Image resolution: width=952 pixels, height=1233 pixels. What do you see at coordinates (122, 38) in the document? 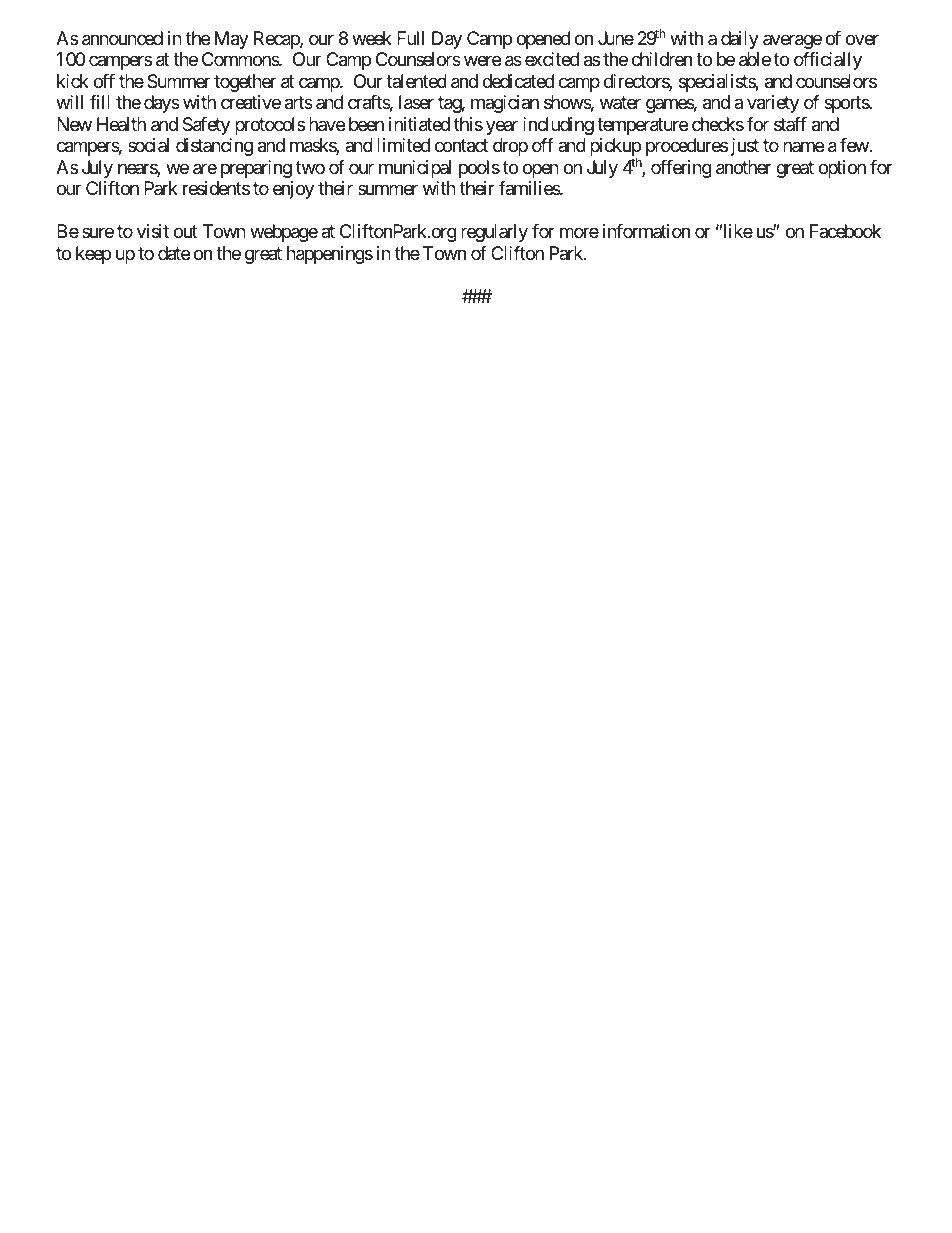
I see `announced` at bounding box center [122, 38].
